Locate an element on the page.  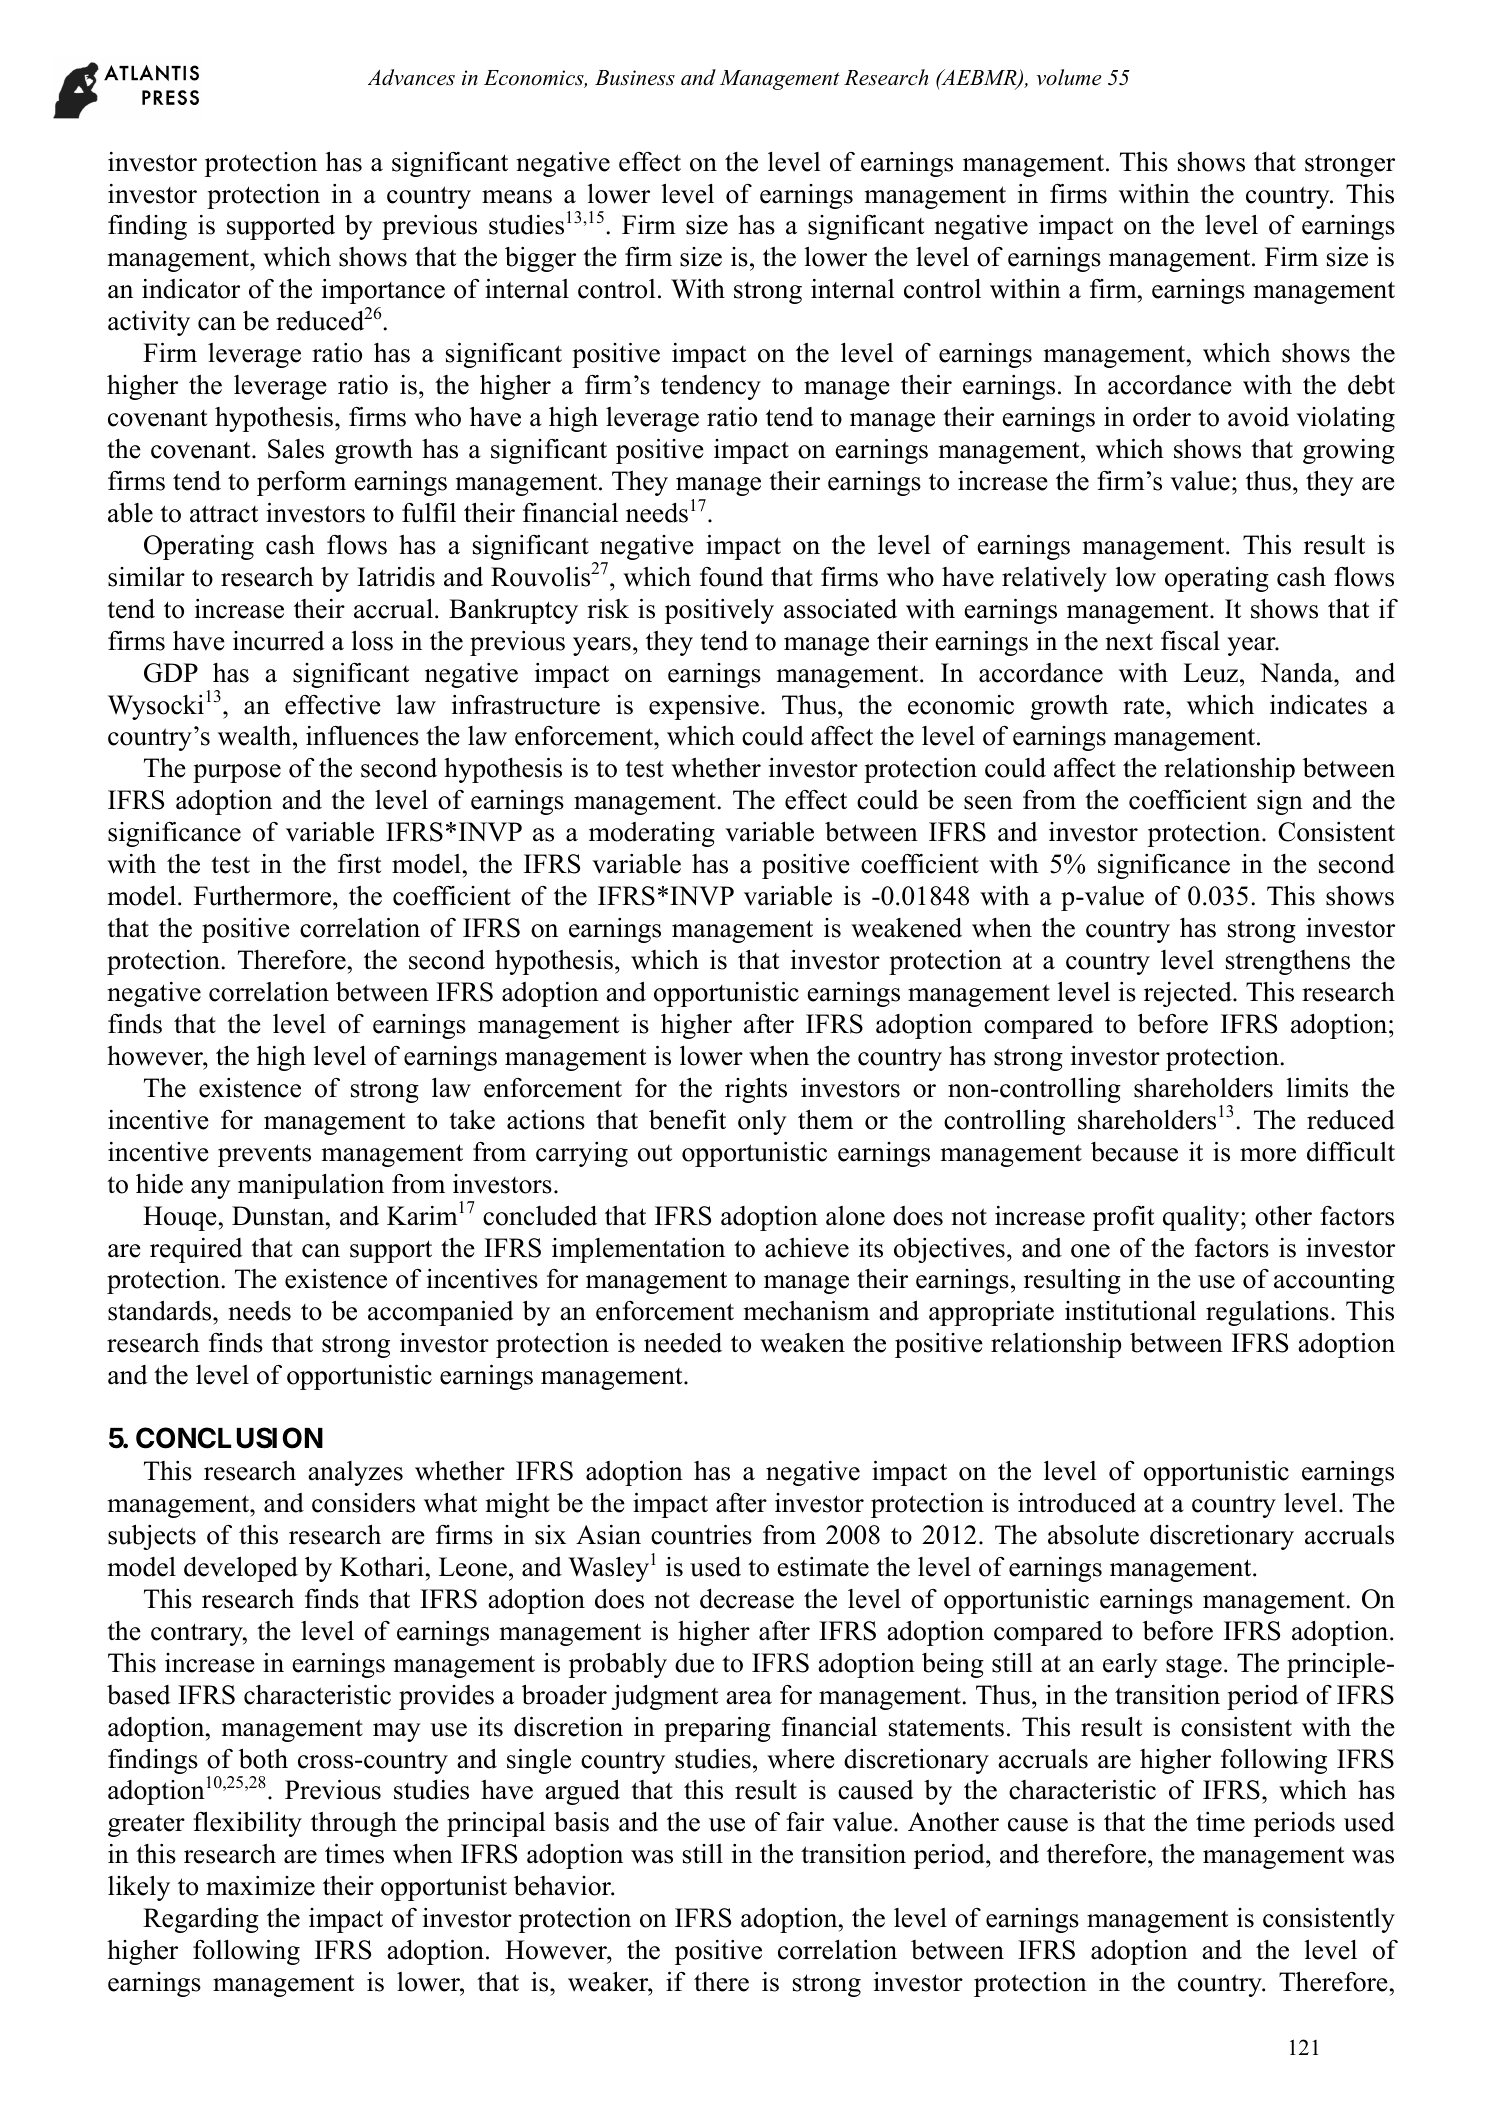
mechanism is located at coordinates (807, 1310).
